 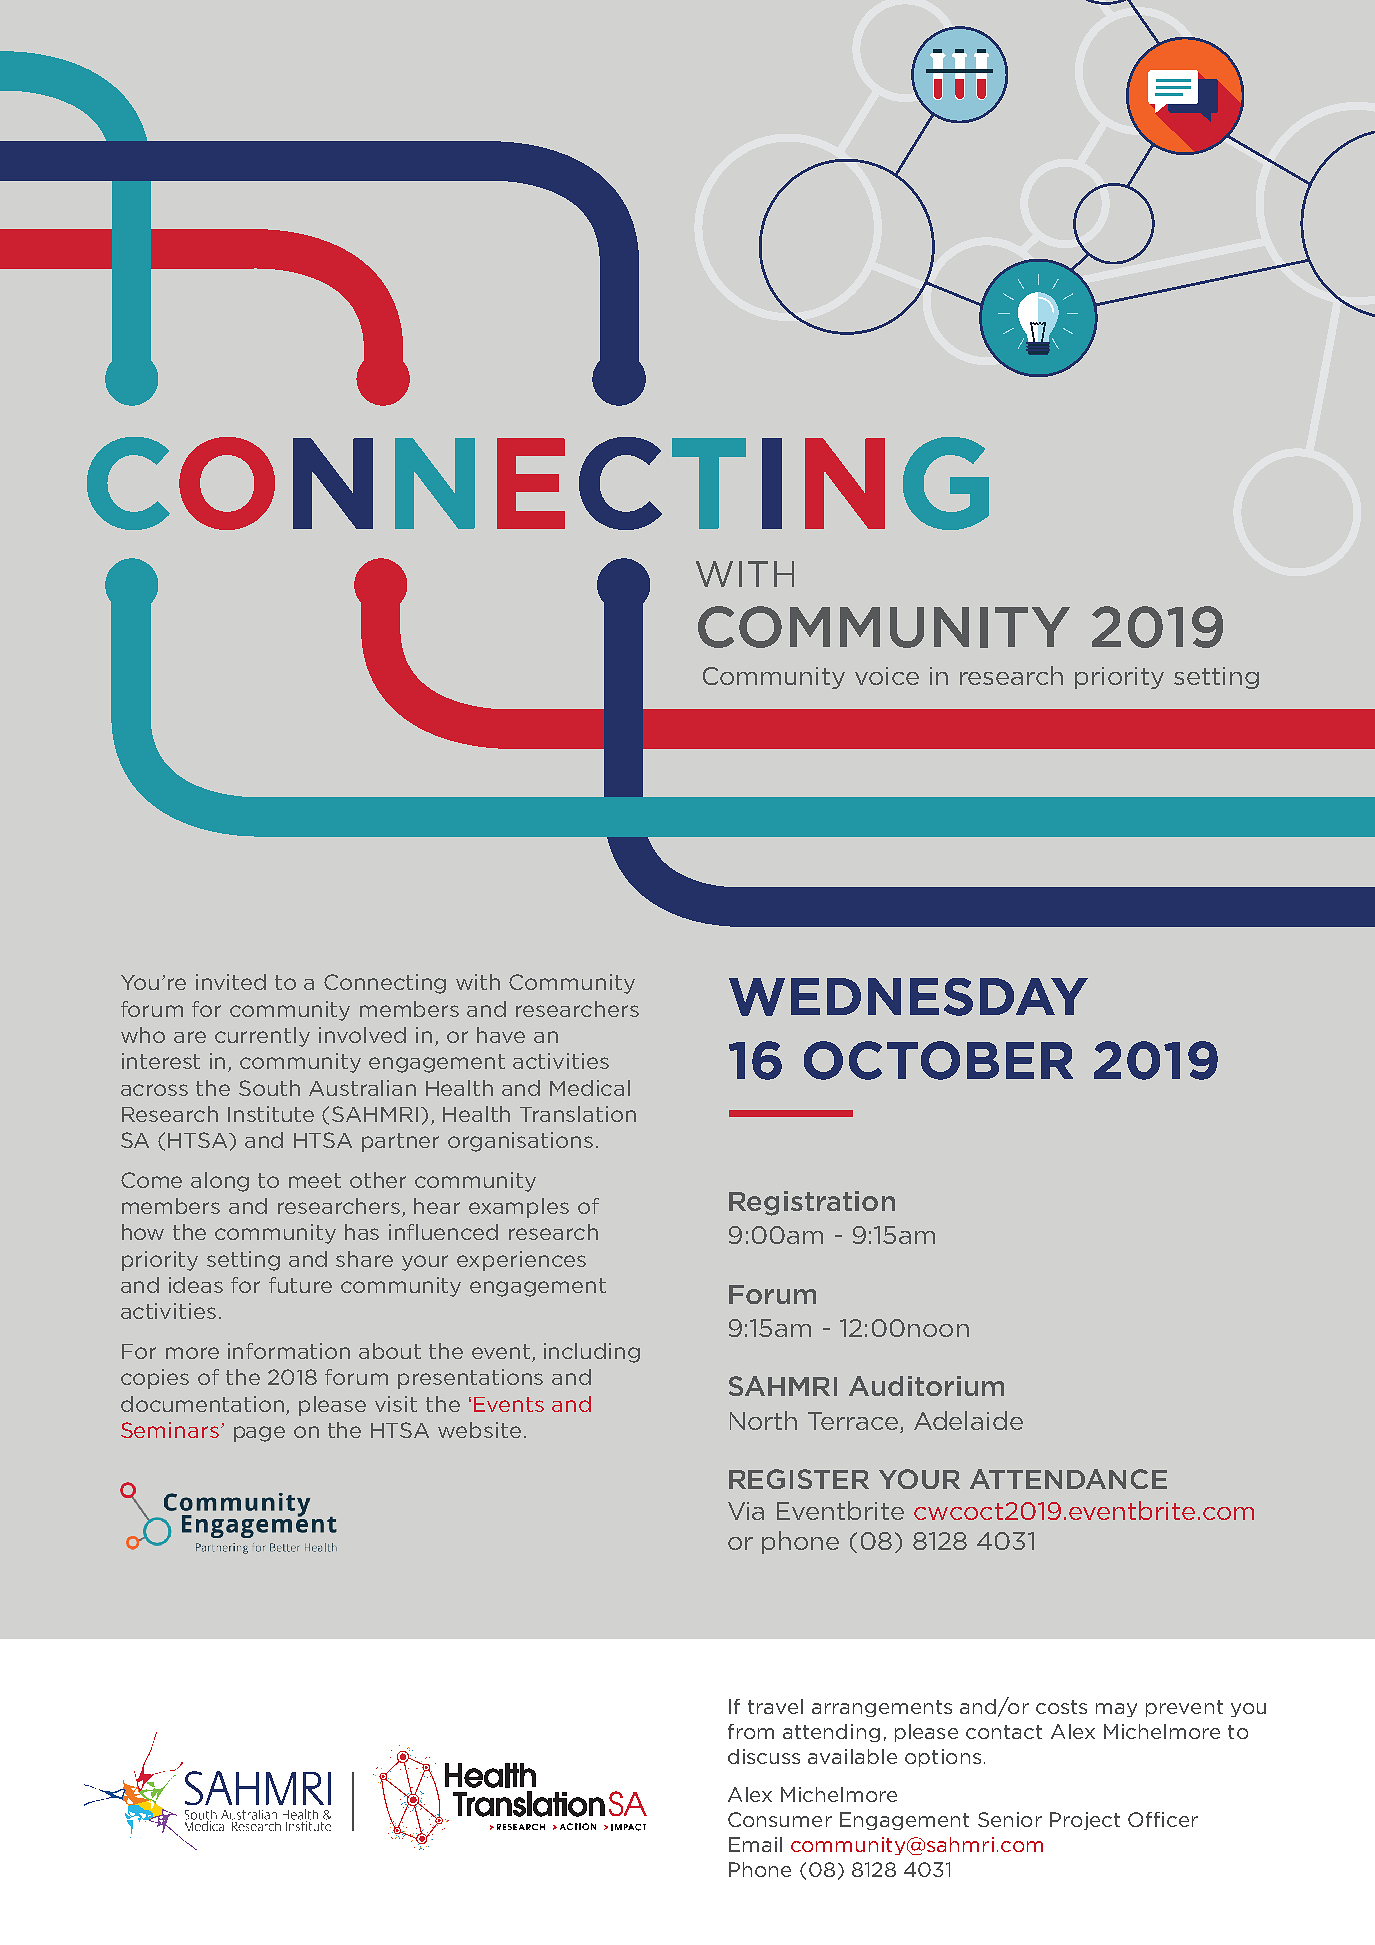 I want to click on experiences, so click(x=521, y=1261).
